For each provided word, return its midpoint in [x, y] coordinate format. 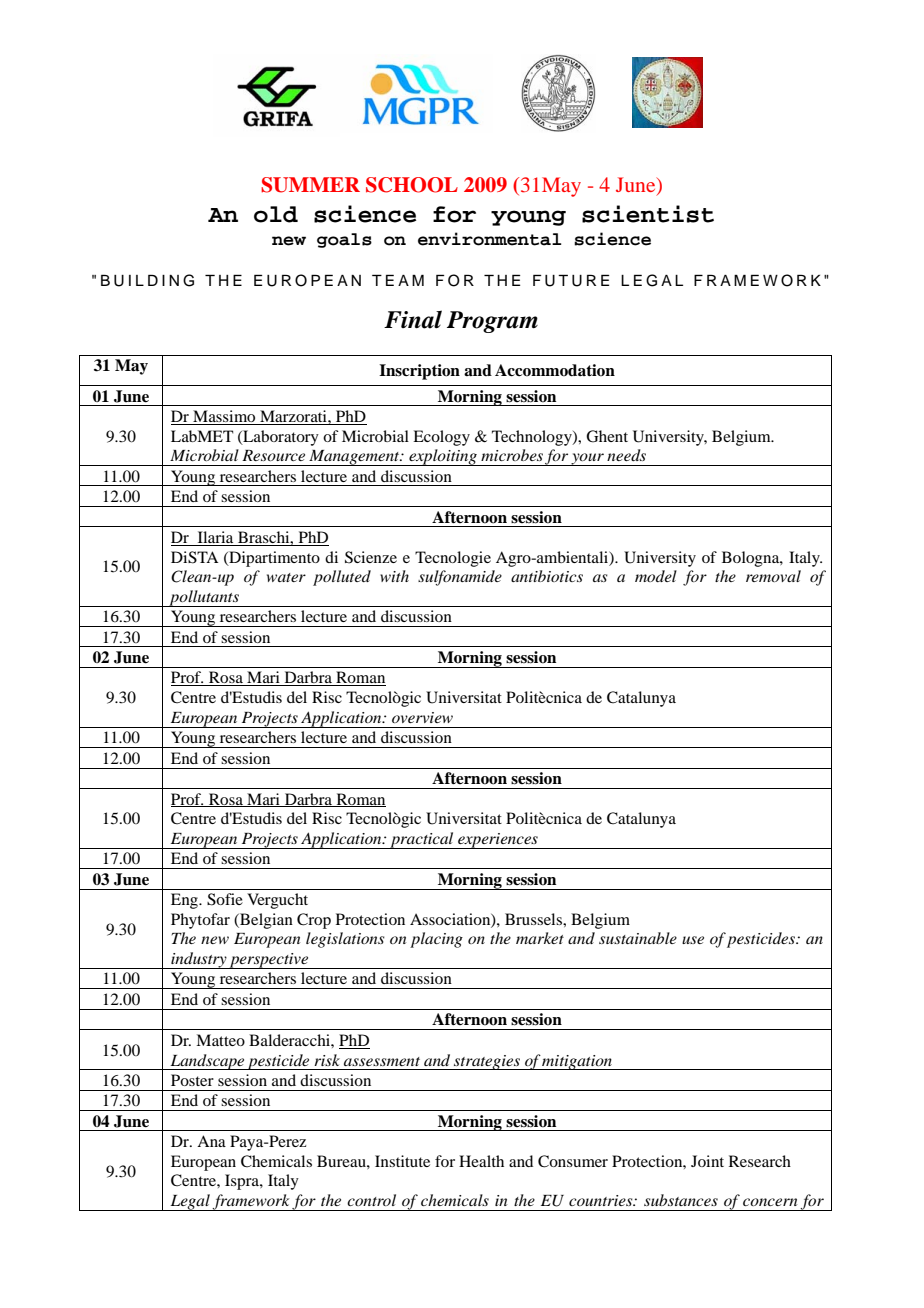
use [693, 940]
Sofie [225, 899]
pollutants [204, 598]
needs [626, 455]
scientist [648, 214]
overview [422, 717]
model [656, 576]
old [276, 214]
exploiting [443, 457]
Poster [192, 1080]
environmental [489, 239]
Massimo [224, 416]
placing [436, 940]
